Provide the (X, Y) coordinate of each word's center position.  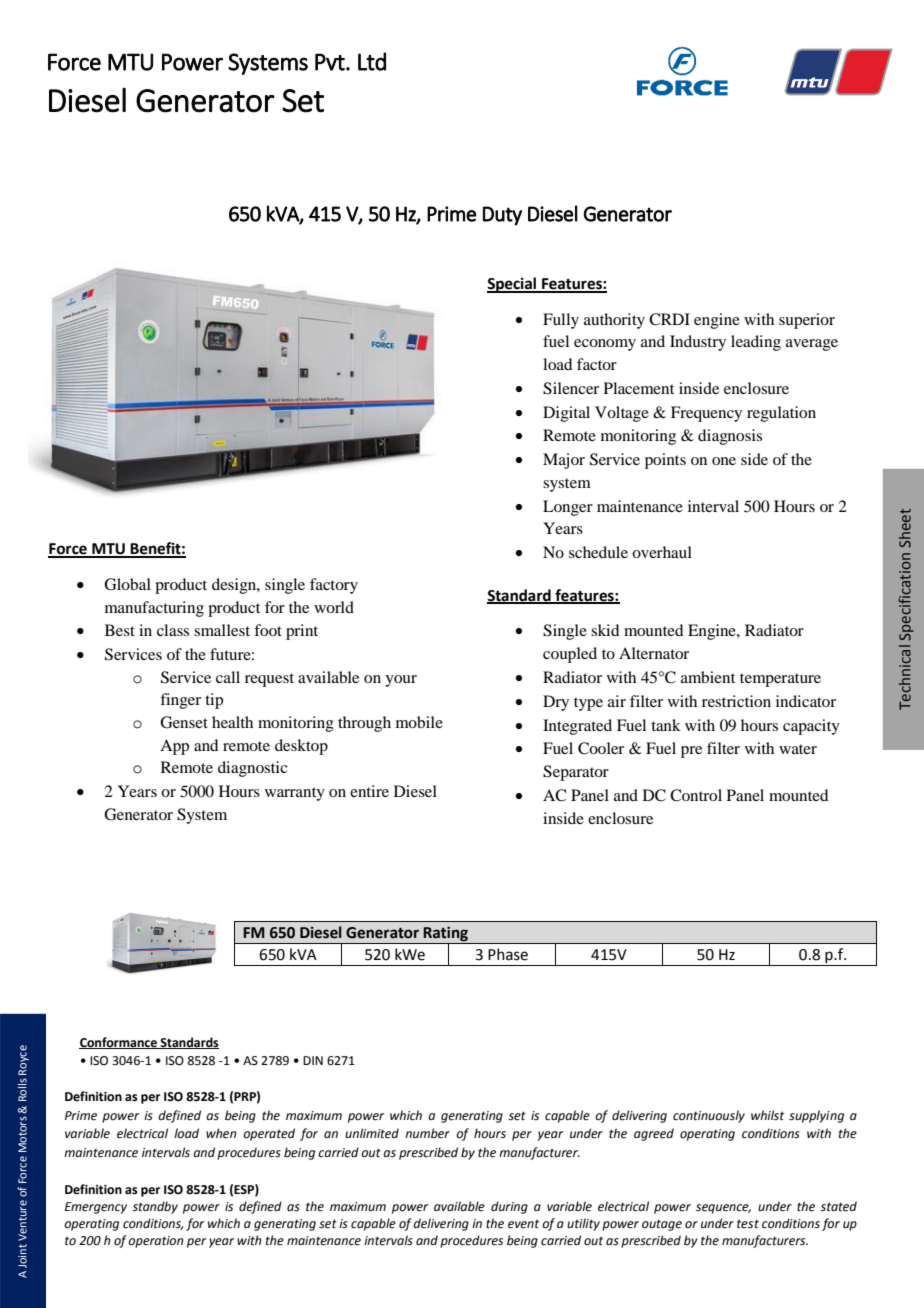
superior (807, 321)
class (173, 630)
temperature (780, 680)
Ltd (372, 61)
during (509, 1207)
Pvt (331, 62)
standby (155, 1207)
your (401, 681)
